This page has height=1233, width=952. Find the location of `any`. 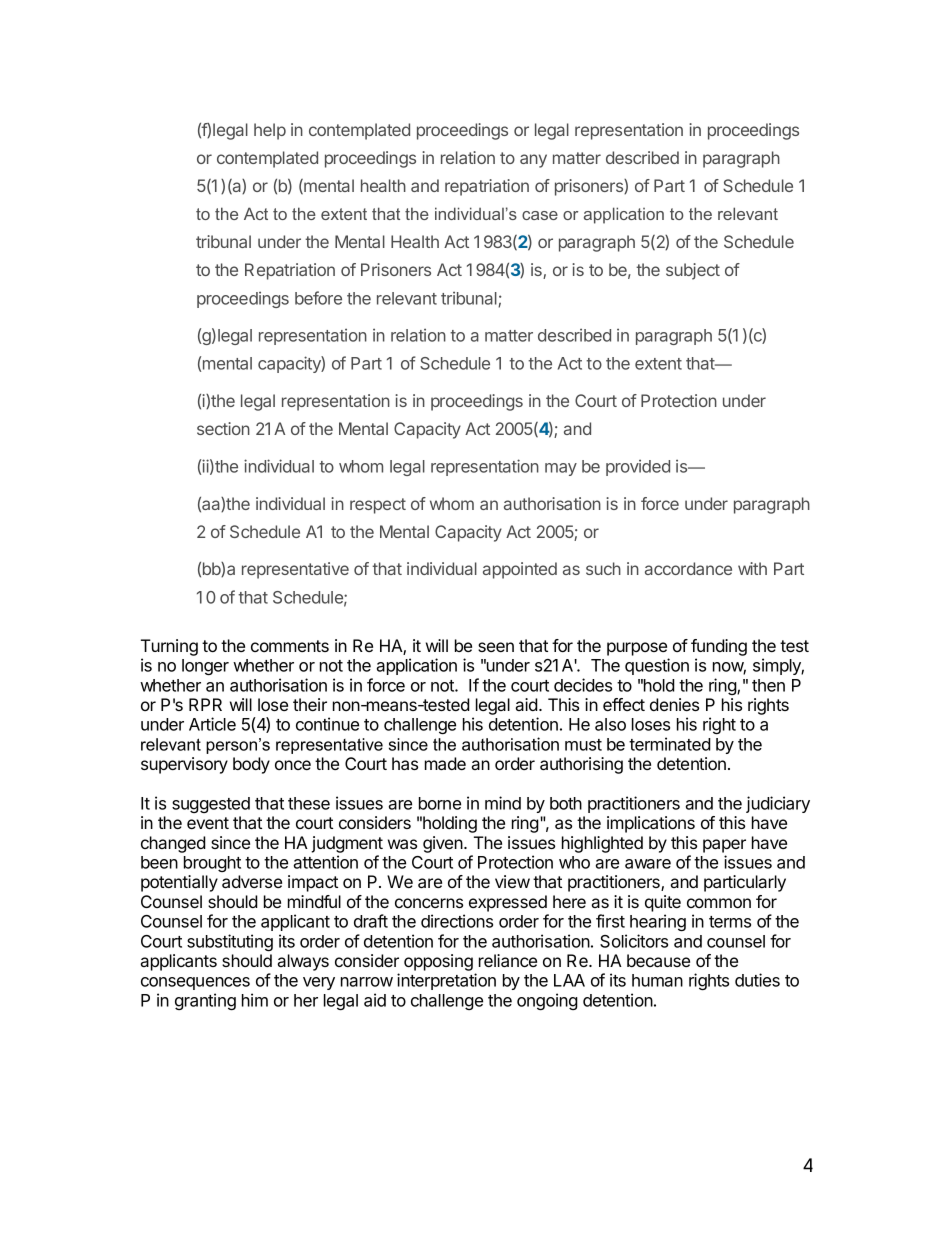

any is located at coordinates (533, 161).
